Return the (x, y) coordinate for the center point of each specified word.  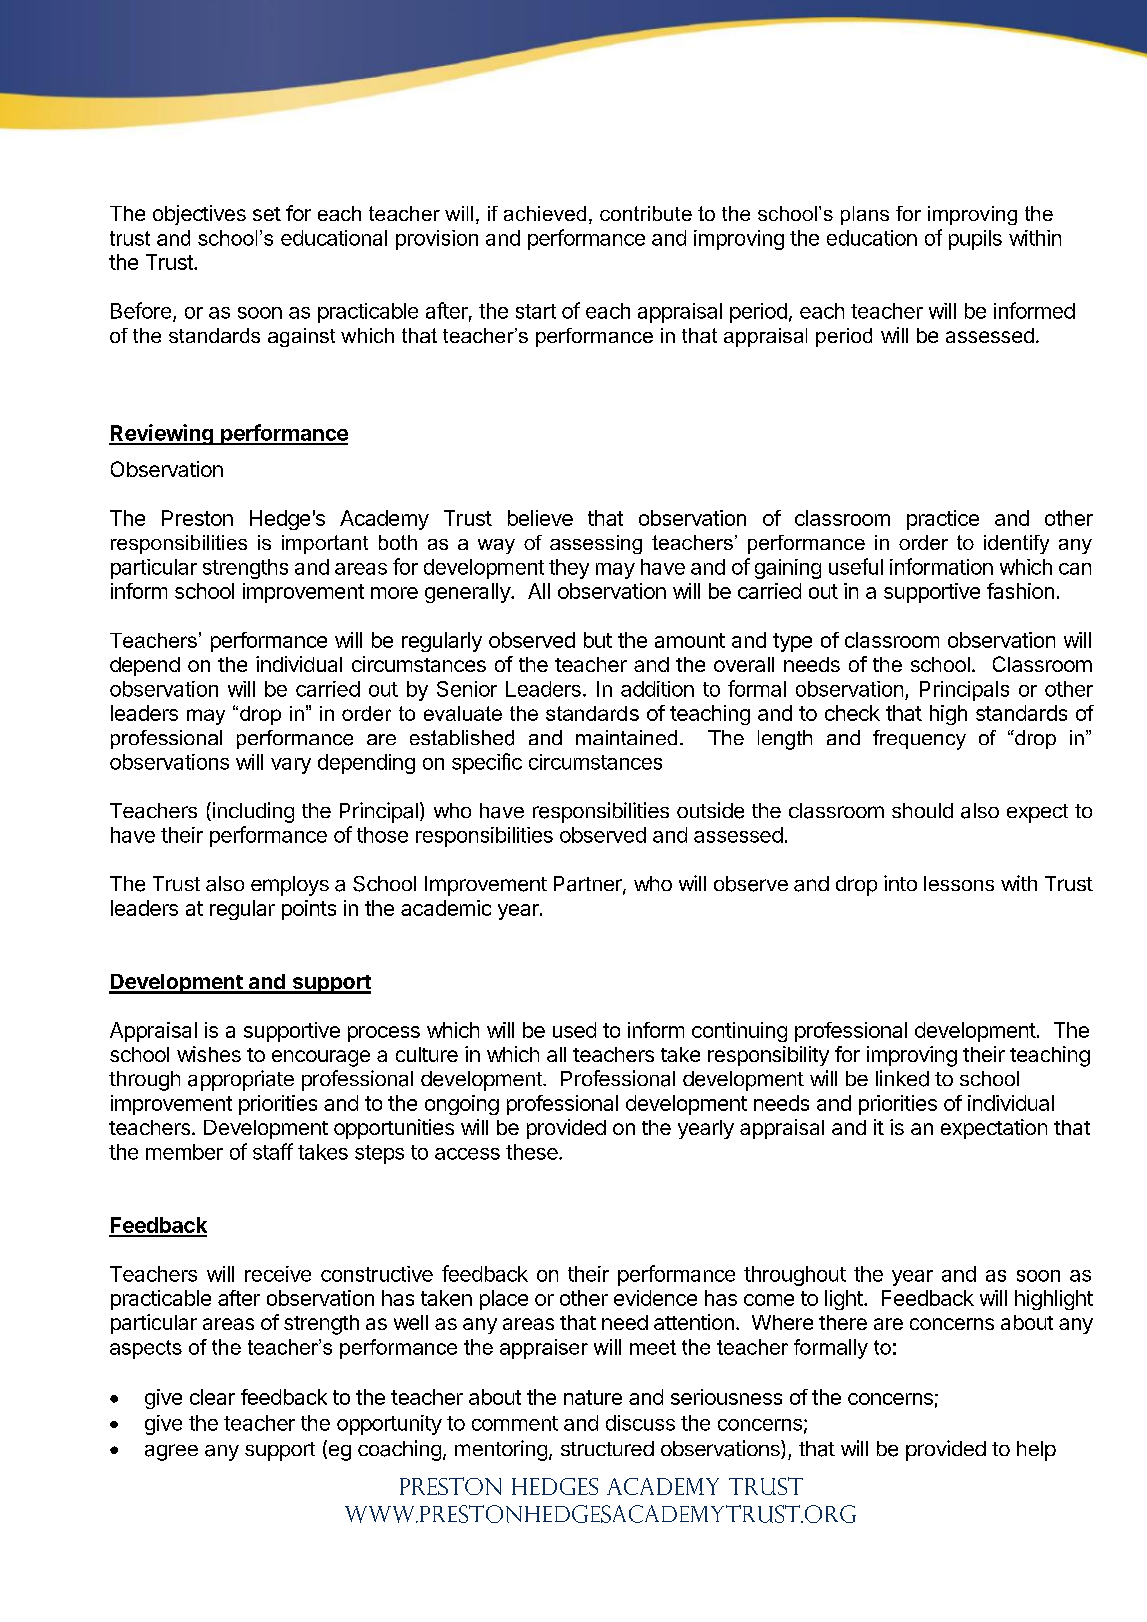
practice (943, 520)
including (252, 812)
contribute (646, 213)
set (267, 214)
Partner (589, 885)
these (533, 1152)
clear (212, 1397)
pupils (975, 240)
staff (273, 1151)
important (325, 544)
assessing (596, 544)
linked (902, 1078)
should (922, 810)
